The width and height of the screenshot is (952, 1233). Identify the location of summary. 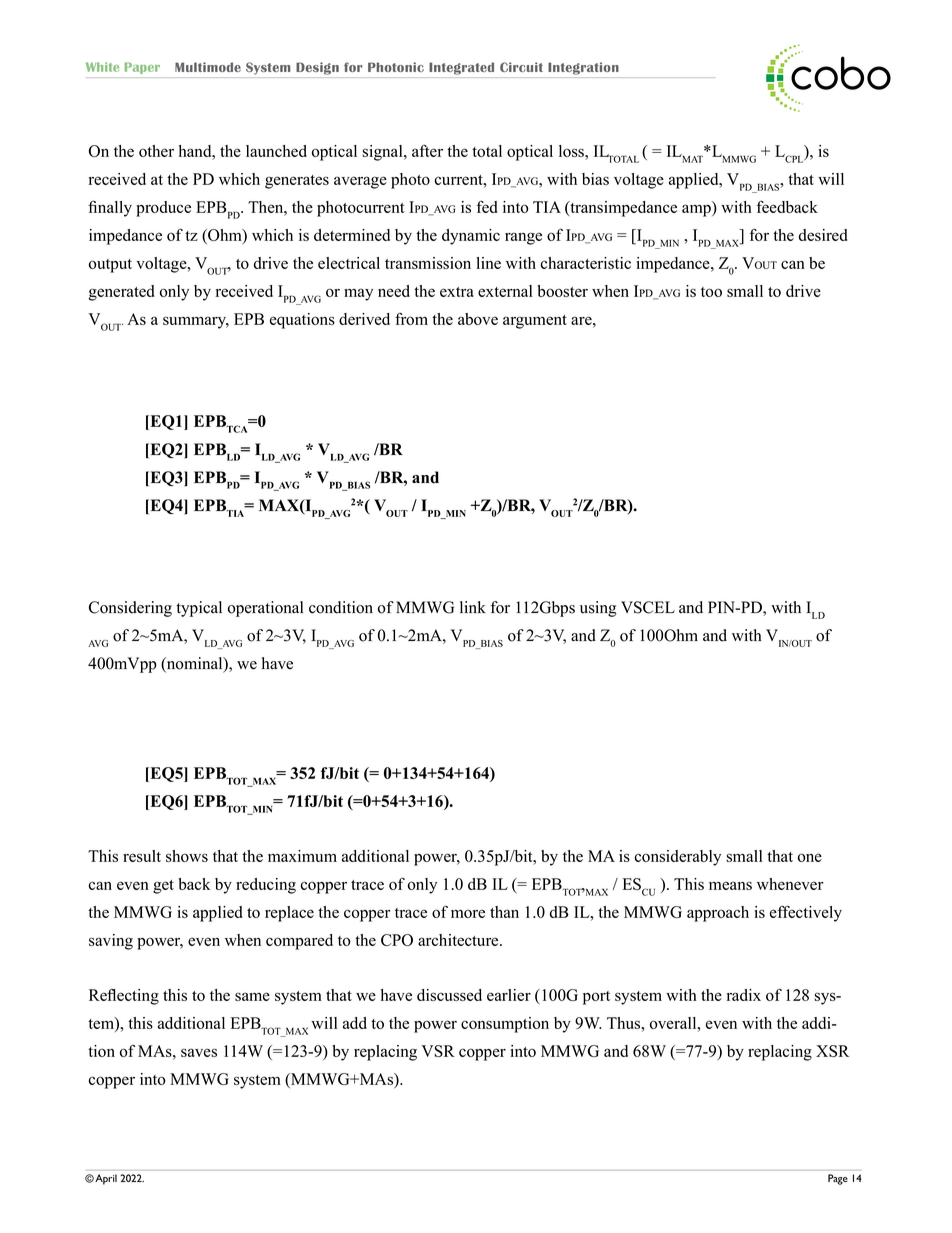
(196, 322).
